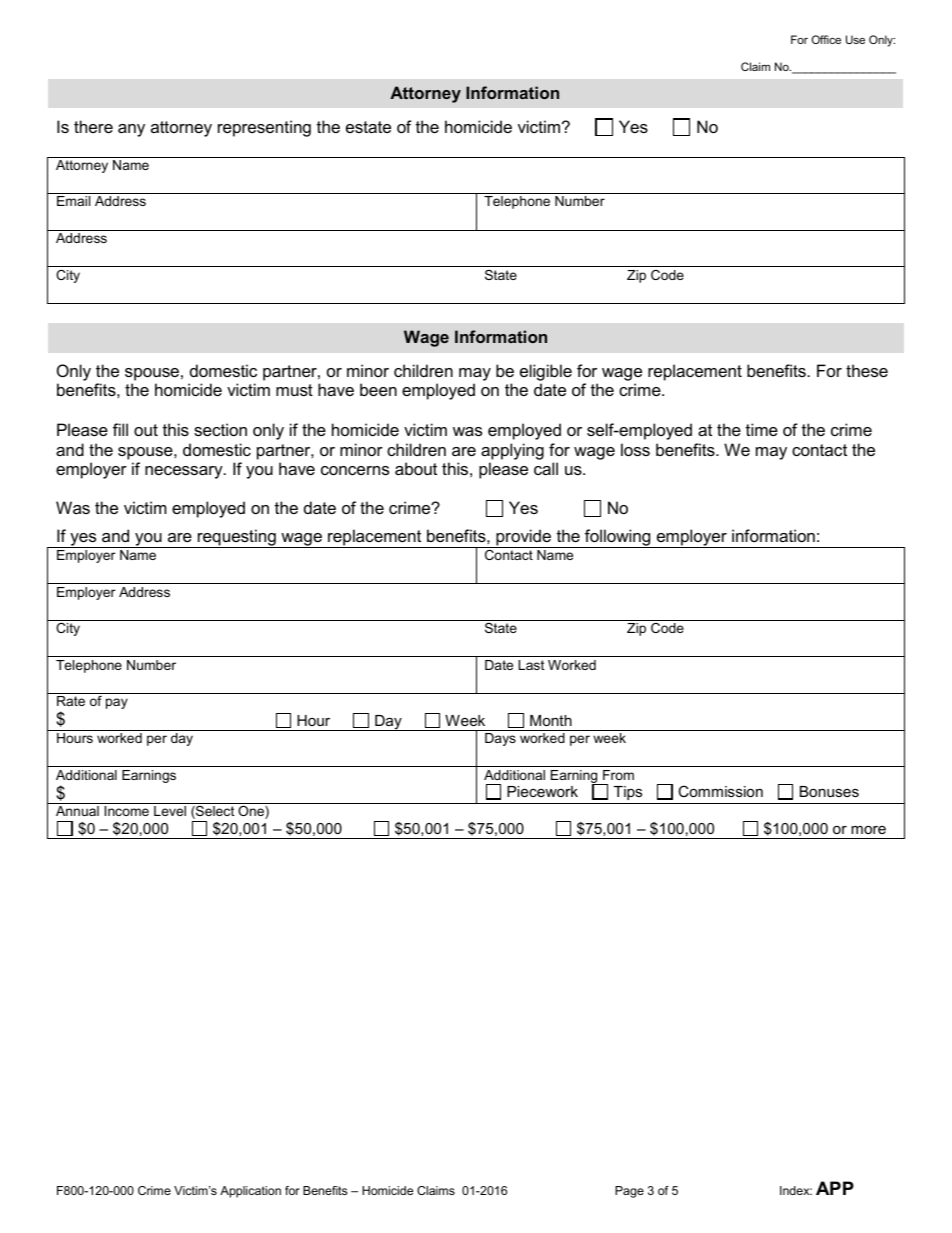 This screenshot has height=1233, width=952. I want to click on Application, so click(250, 1192).
